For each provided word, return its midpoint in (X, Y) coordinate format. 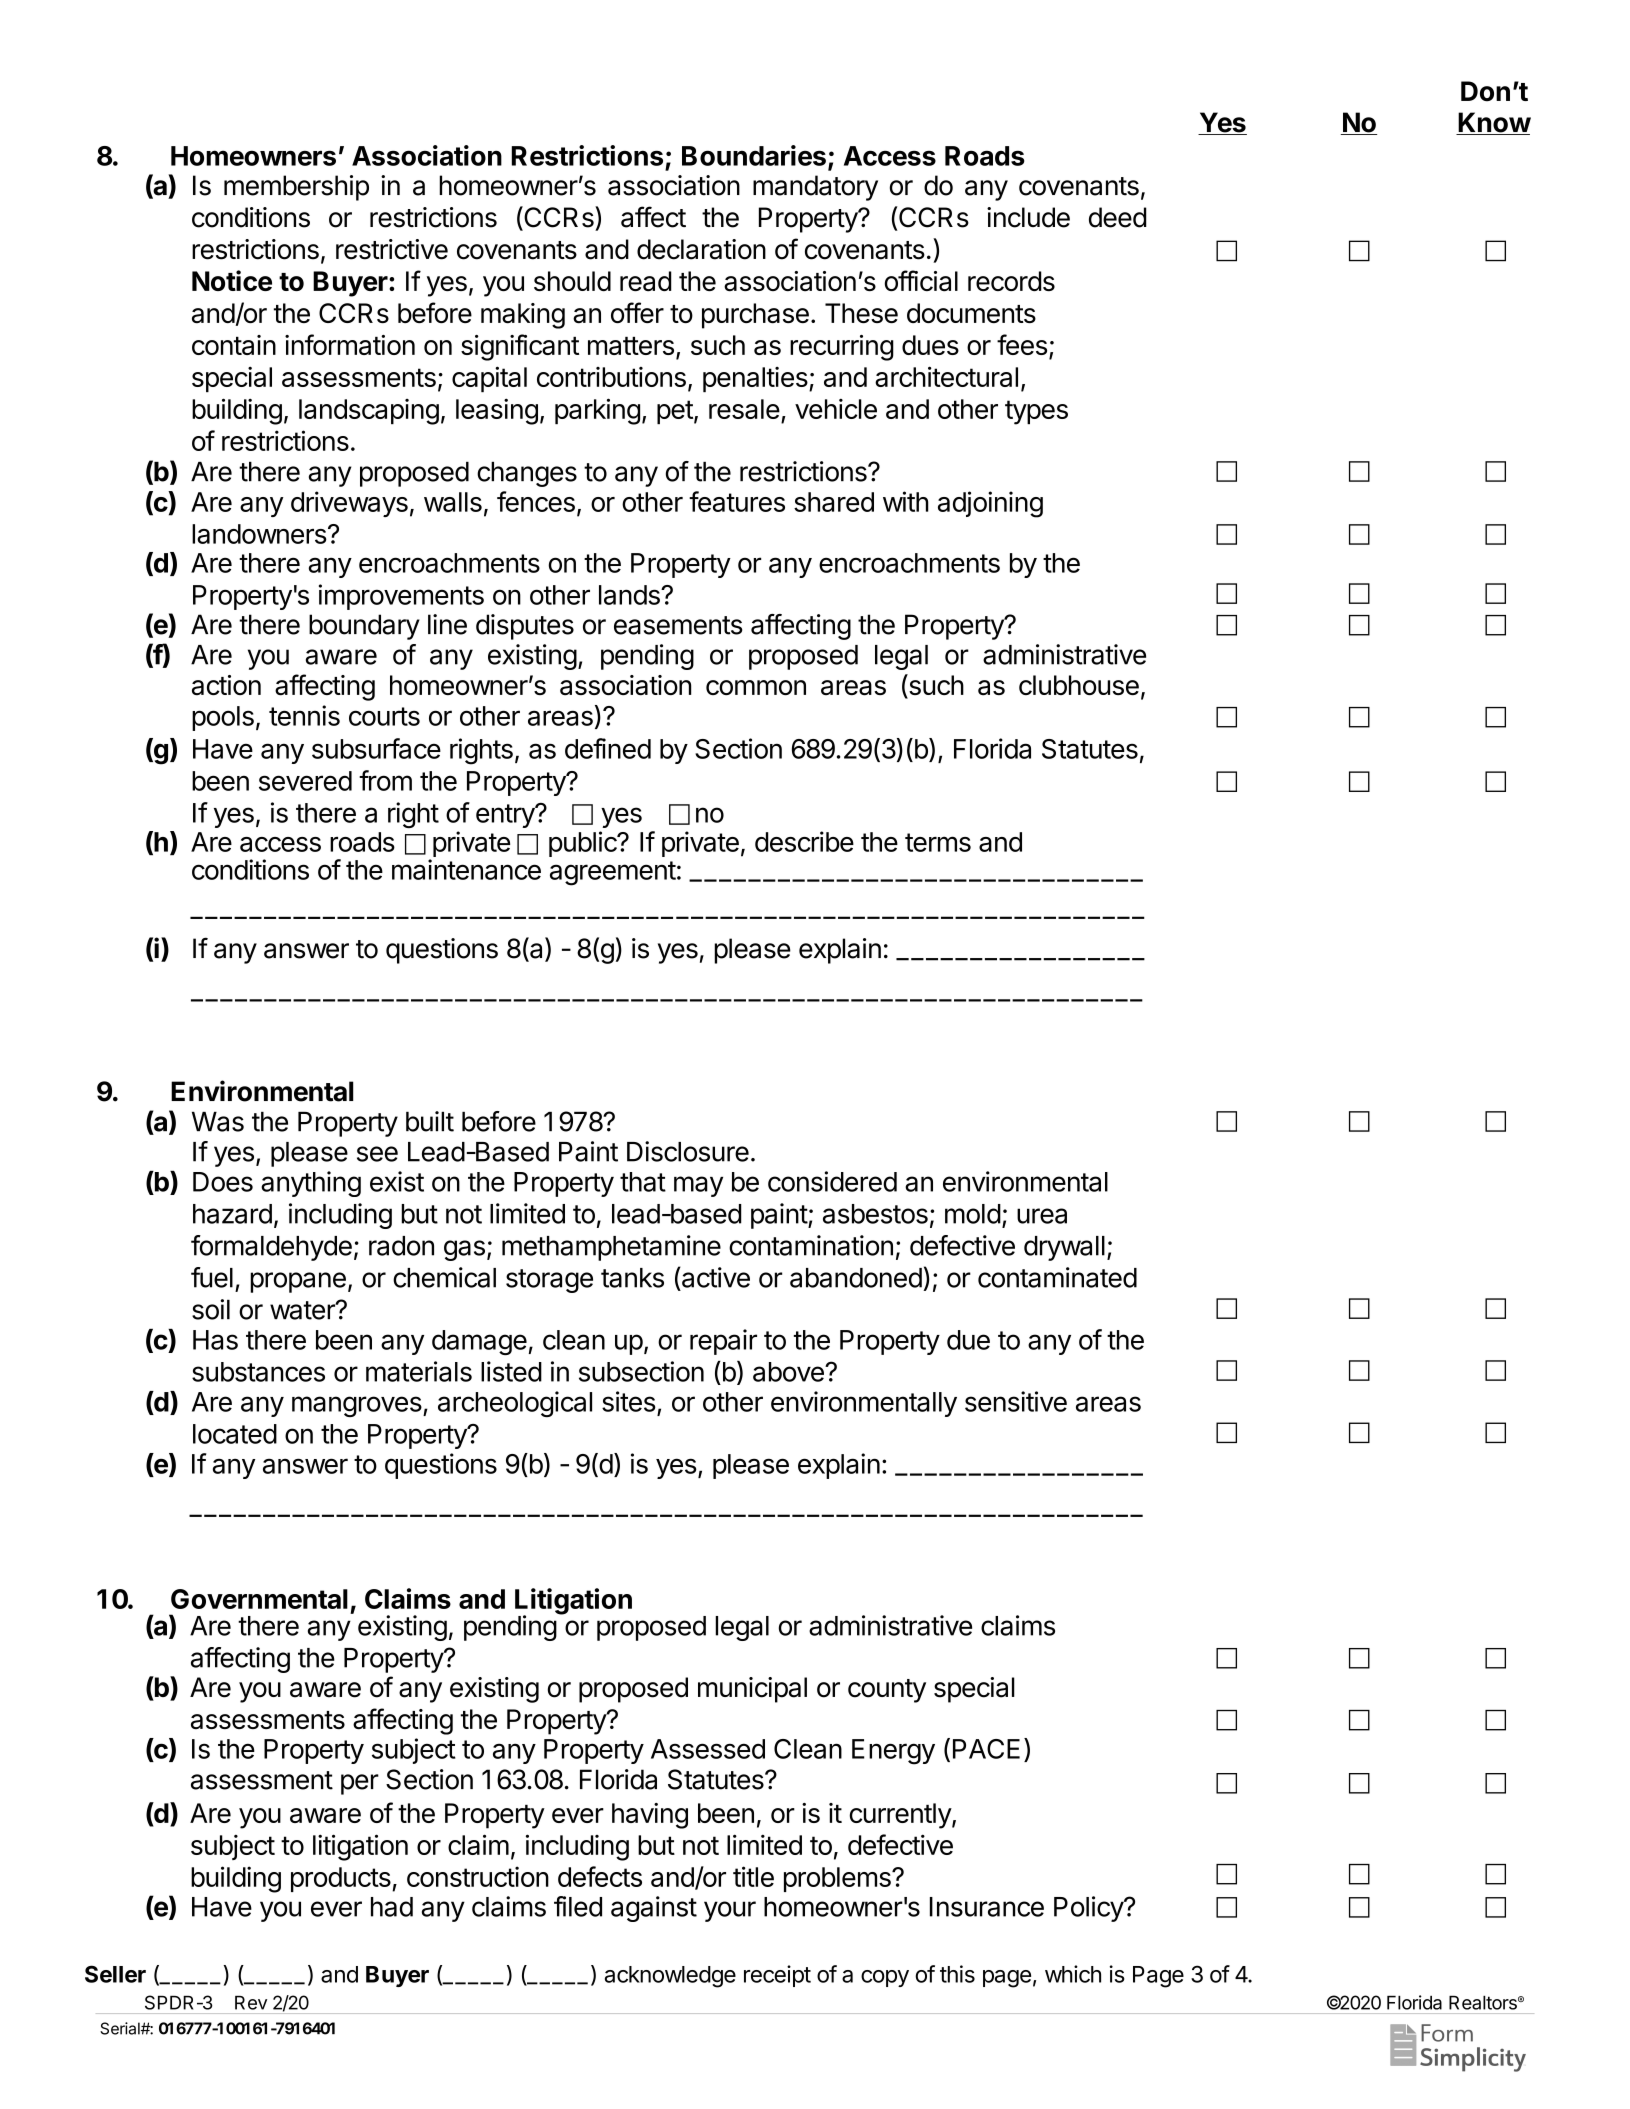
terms (938, 842)
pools (223, 718)
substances (258, 1372)
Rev (251, 2003)
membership (296, 188)
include (1028, 217)
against (654, 1909)
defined (608, 748)
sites (629, 1401)
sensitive (1016, 1401)
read (646, 281)
